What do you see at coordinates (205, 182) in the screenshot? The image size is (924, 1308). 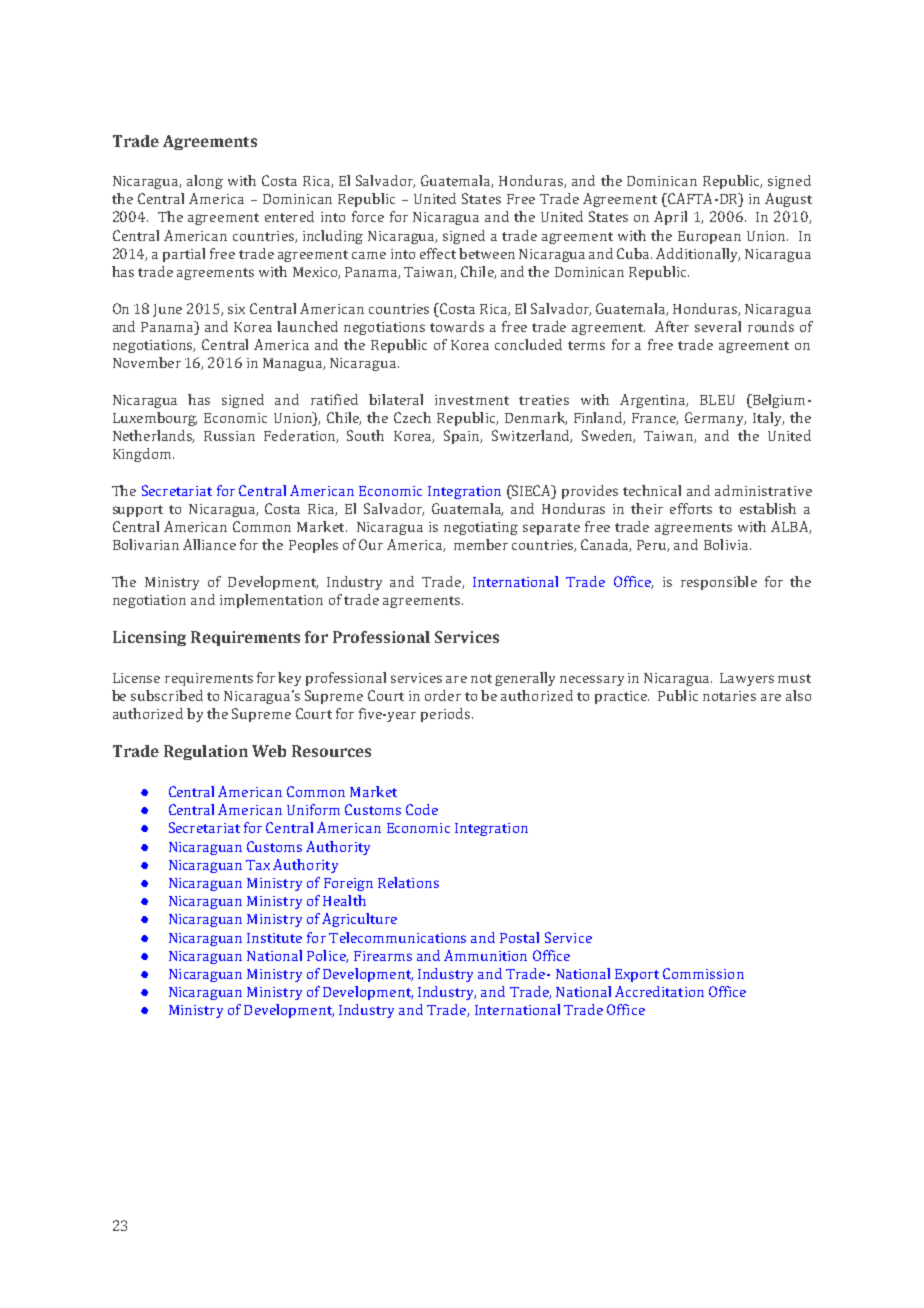 I see `along` at bounding box center [205, 182].
